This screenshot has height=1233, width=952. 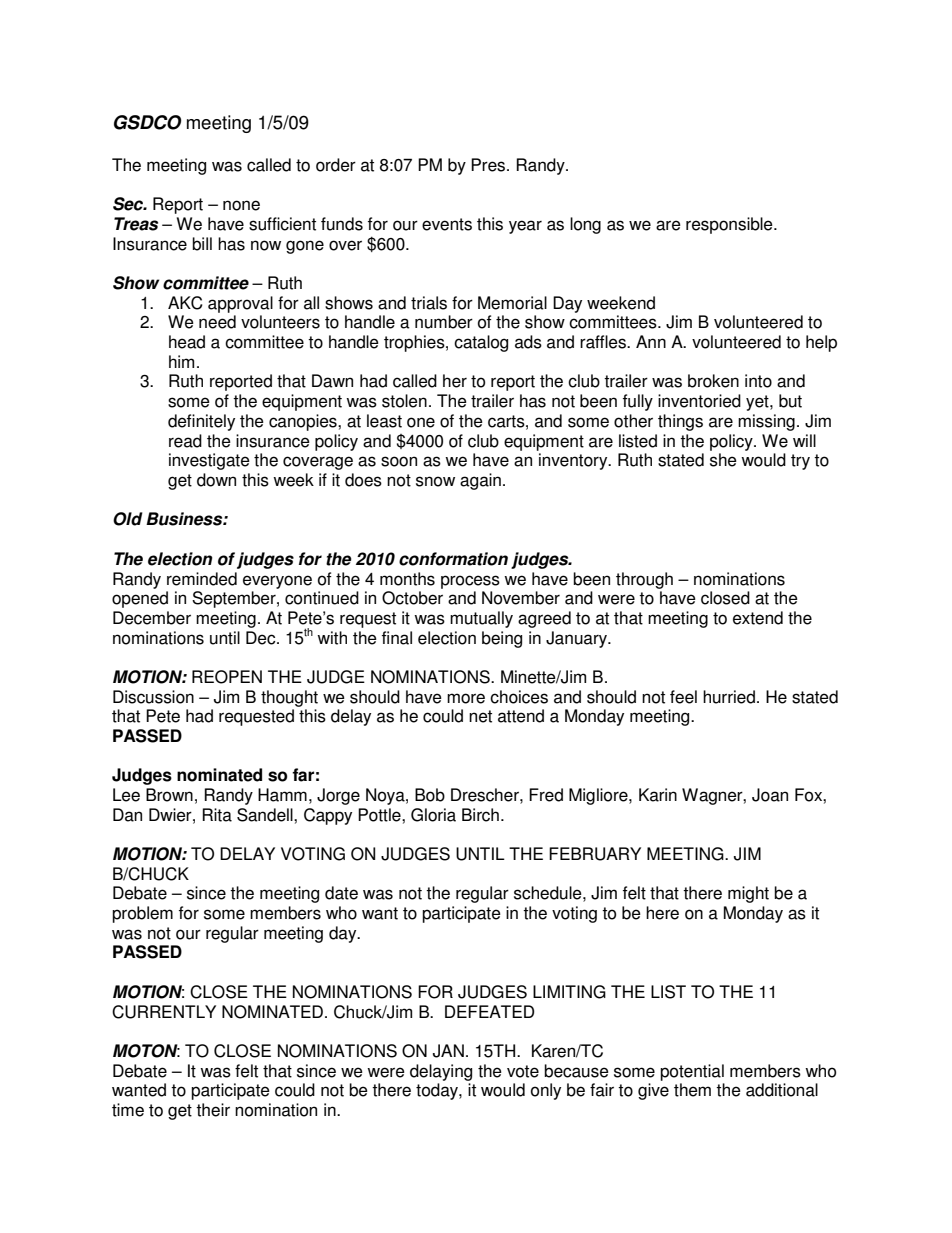 What do you see at coordinates (730, 225) in the screenshot?
I see `responsible` at bounding box center [730, 225].
